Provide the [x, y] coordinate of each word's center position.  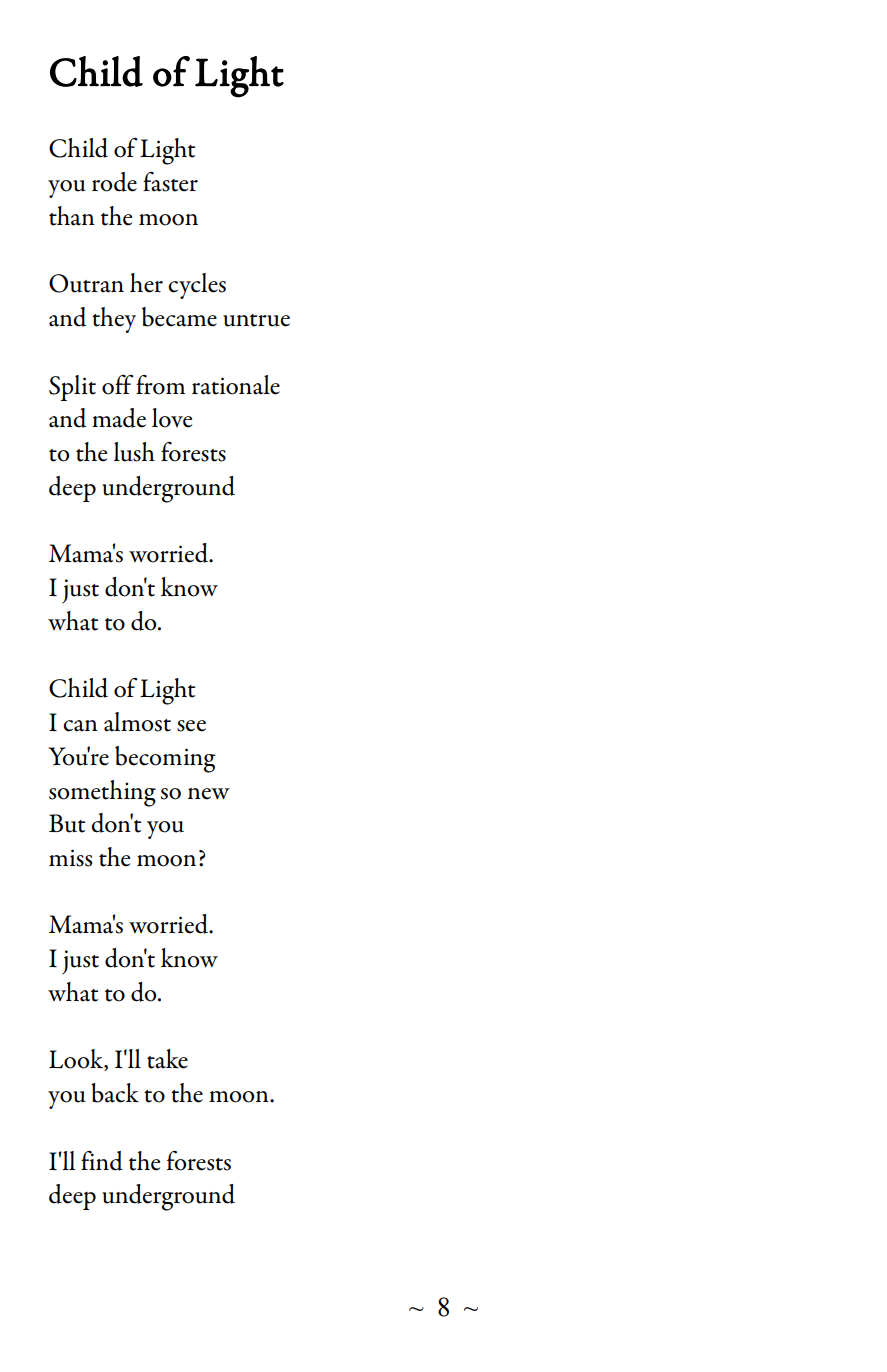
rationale [236, 385]
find [102, 1161]
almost [137, 722]
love [172, 418]
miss [70, 858]
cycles [197, 286]
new [209, 794]
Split [72, 388]
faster [170, 182]
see [191, 726]
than [72, 216]
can [80, 726]
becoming [165, 759]
